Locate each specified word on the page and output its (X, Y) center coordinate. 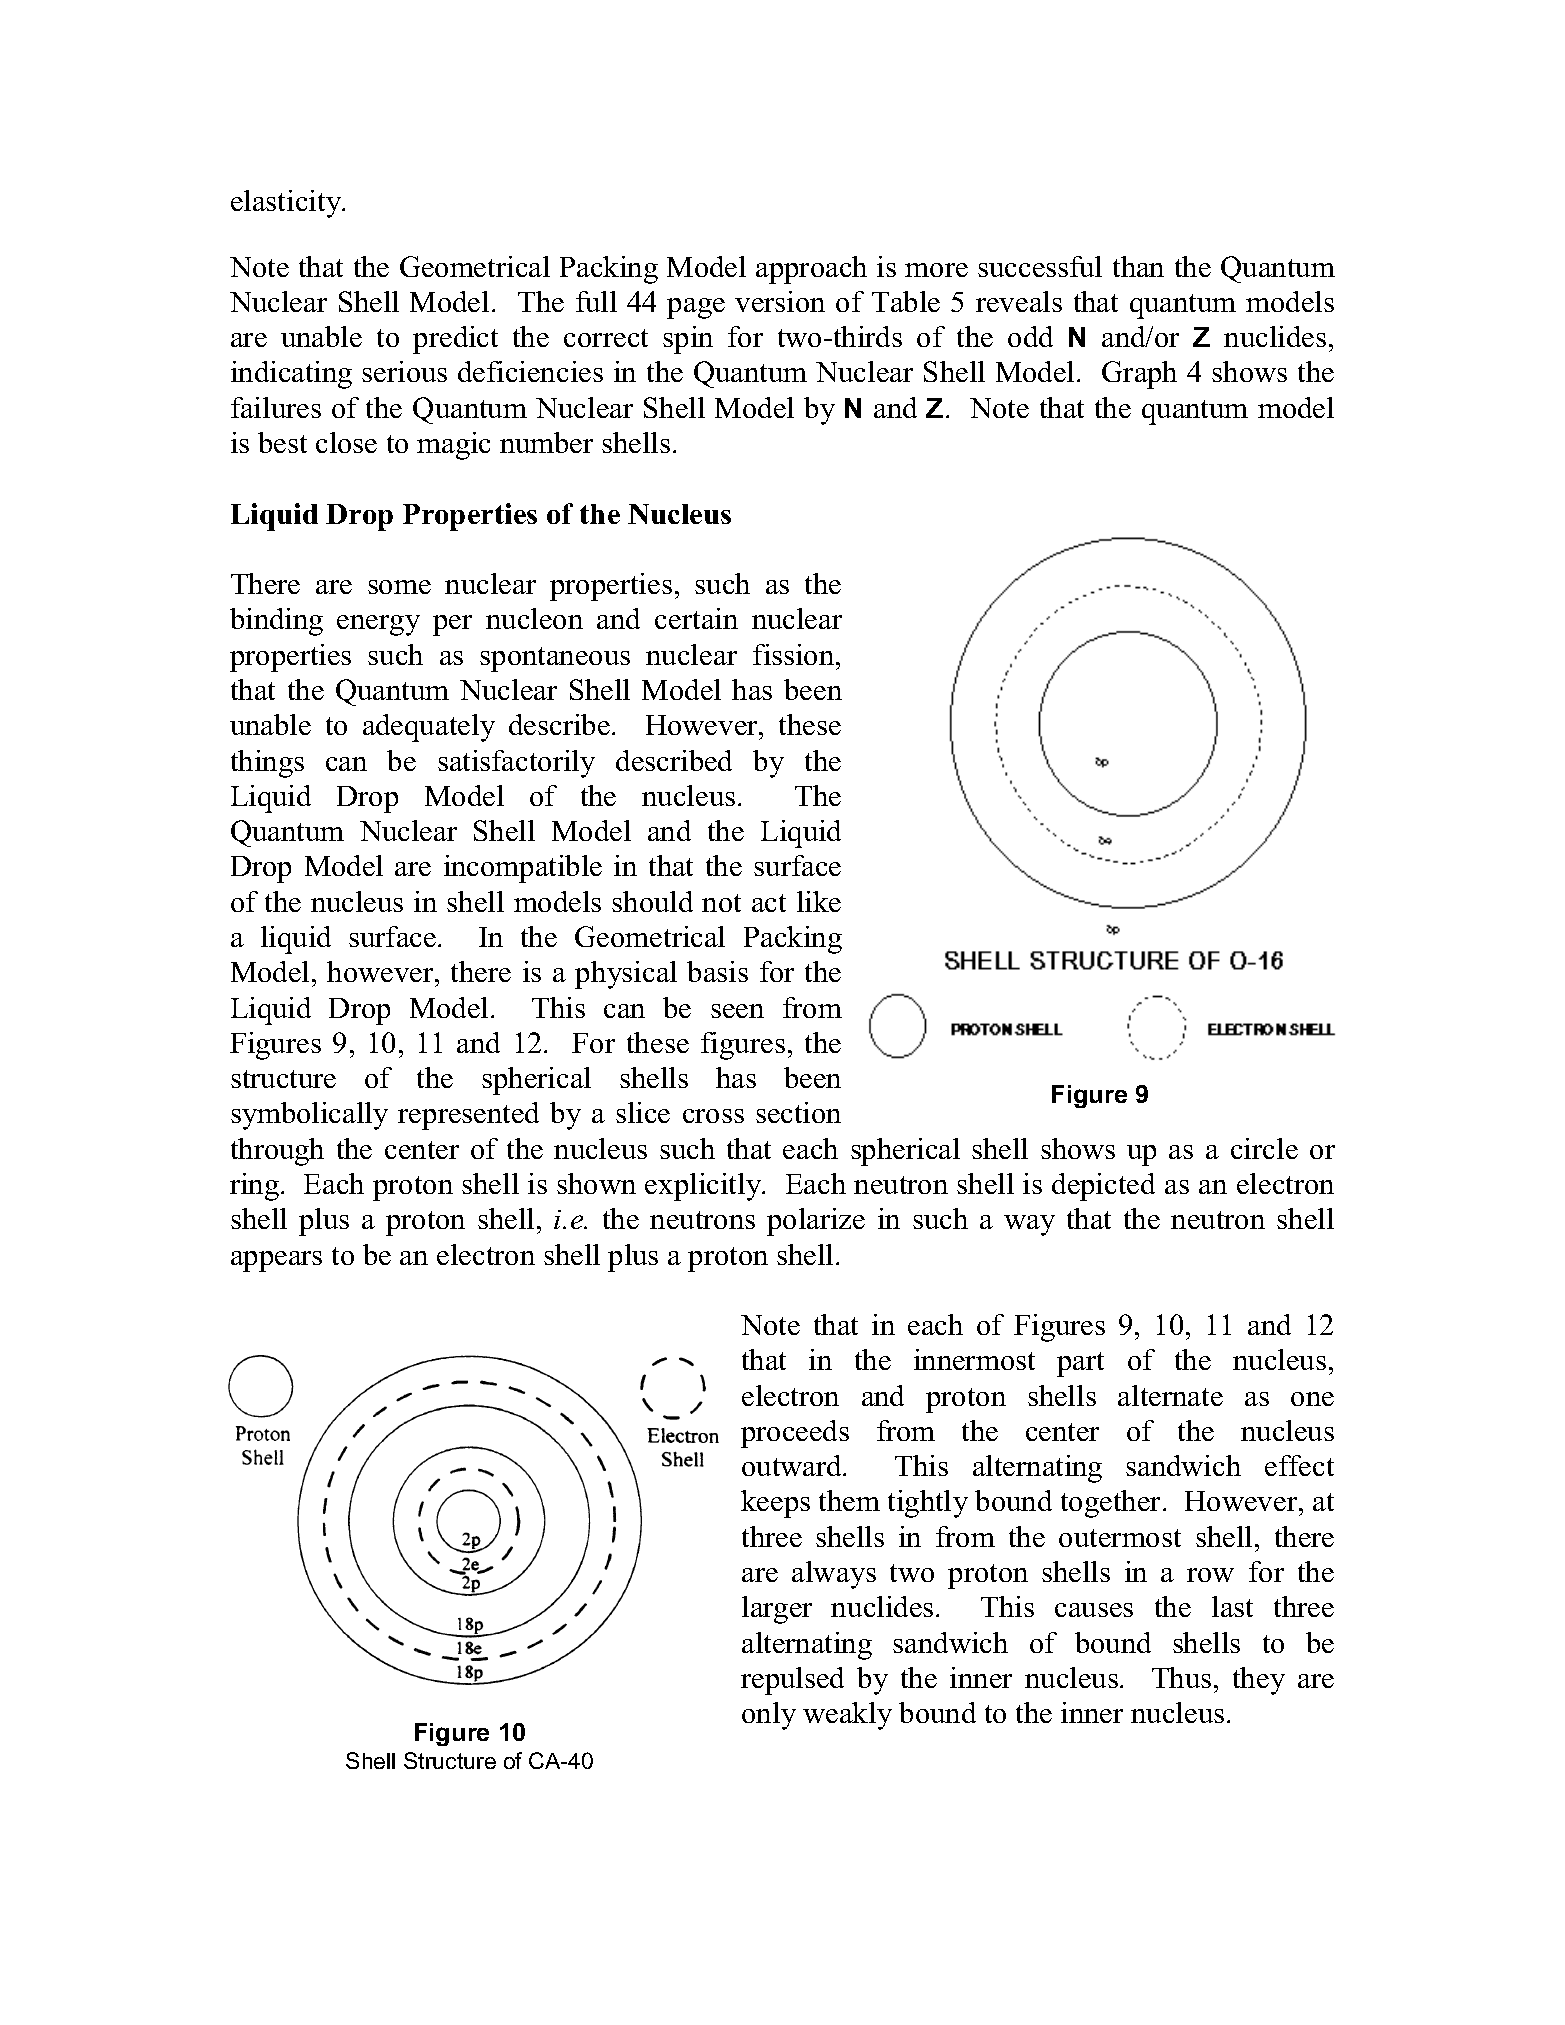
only (769, 1716)
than (1138, 266)
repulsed (792, 1681)
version (780, 301)
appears (276, 1261)
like (819, 901)
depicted (1103, 1187)
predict (455, 340)
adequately (429, 728)
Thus (1181, 1677)
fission (795, 654)
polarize (816, 1222)
